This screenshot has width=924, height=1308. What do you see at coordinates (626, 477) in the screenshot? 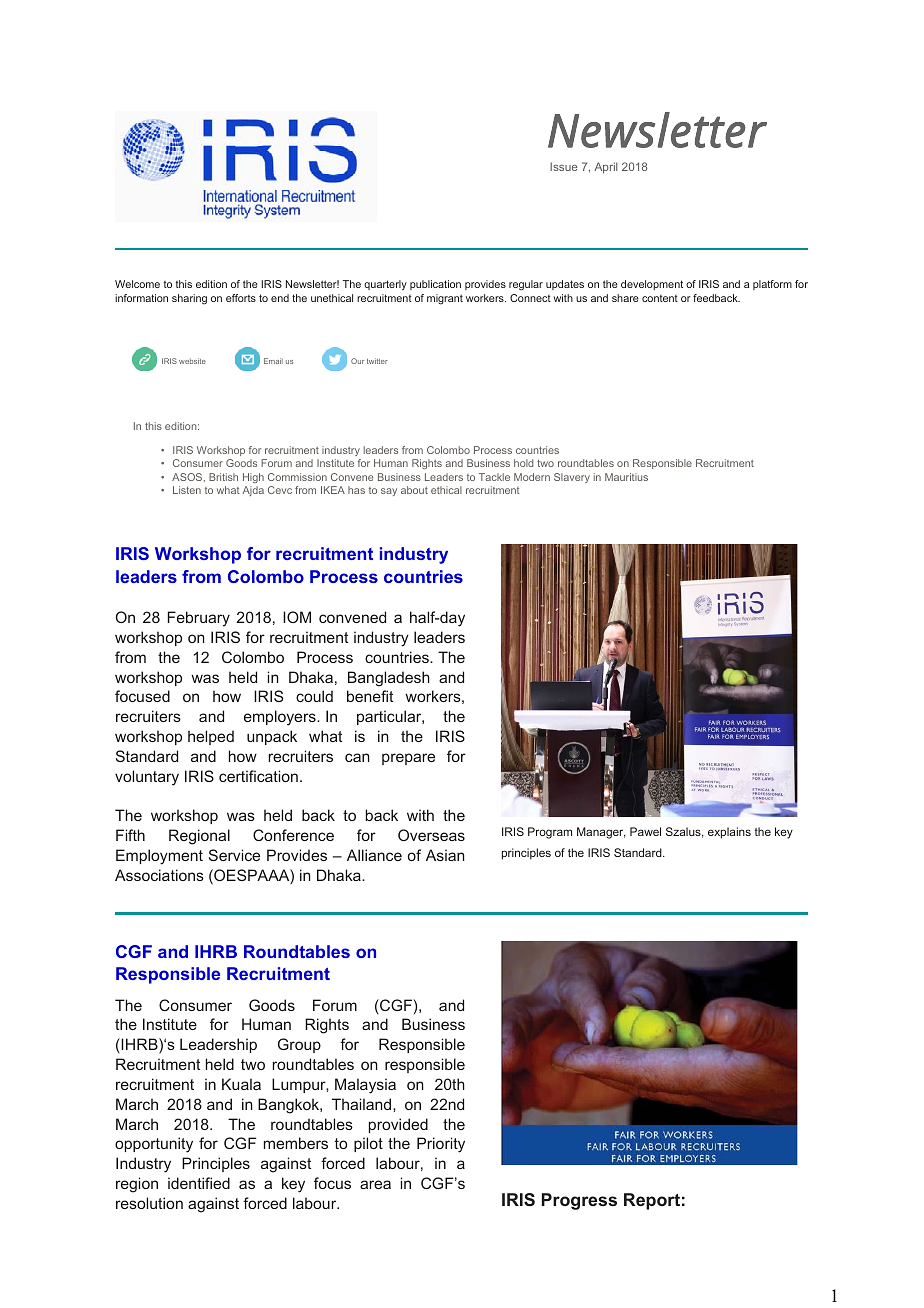
I see `Mauritius` at bounding box center [626, 477].
